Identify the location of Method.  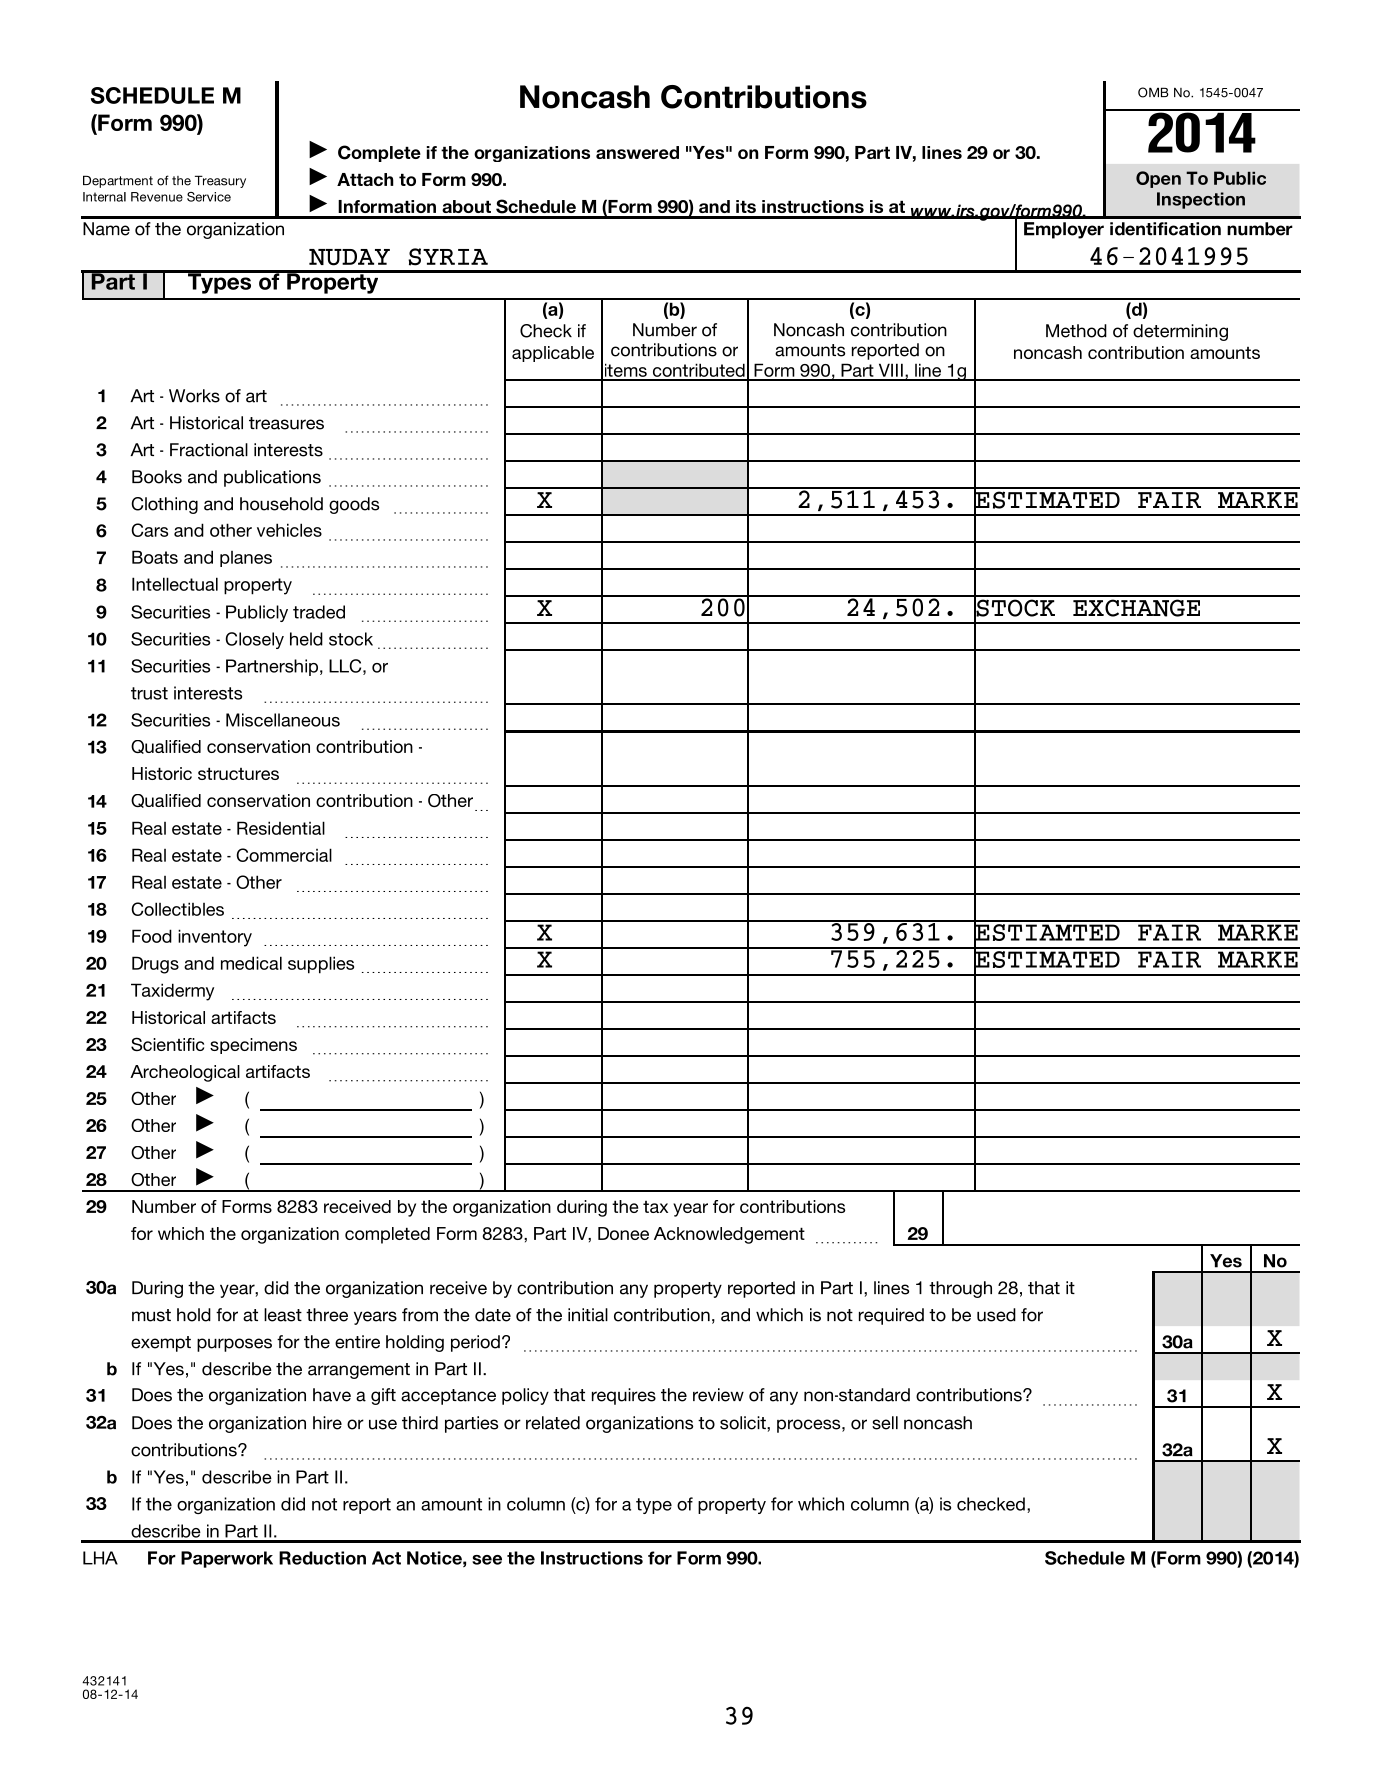
(1076, 331).
